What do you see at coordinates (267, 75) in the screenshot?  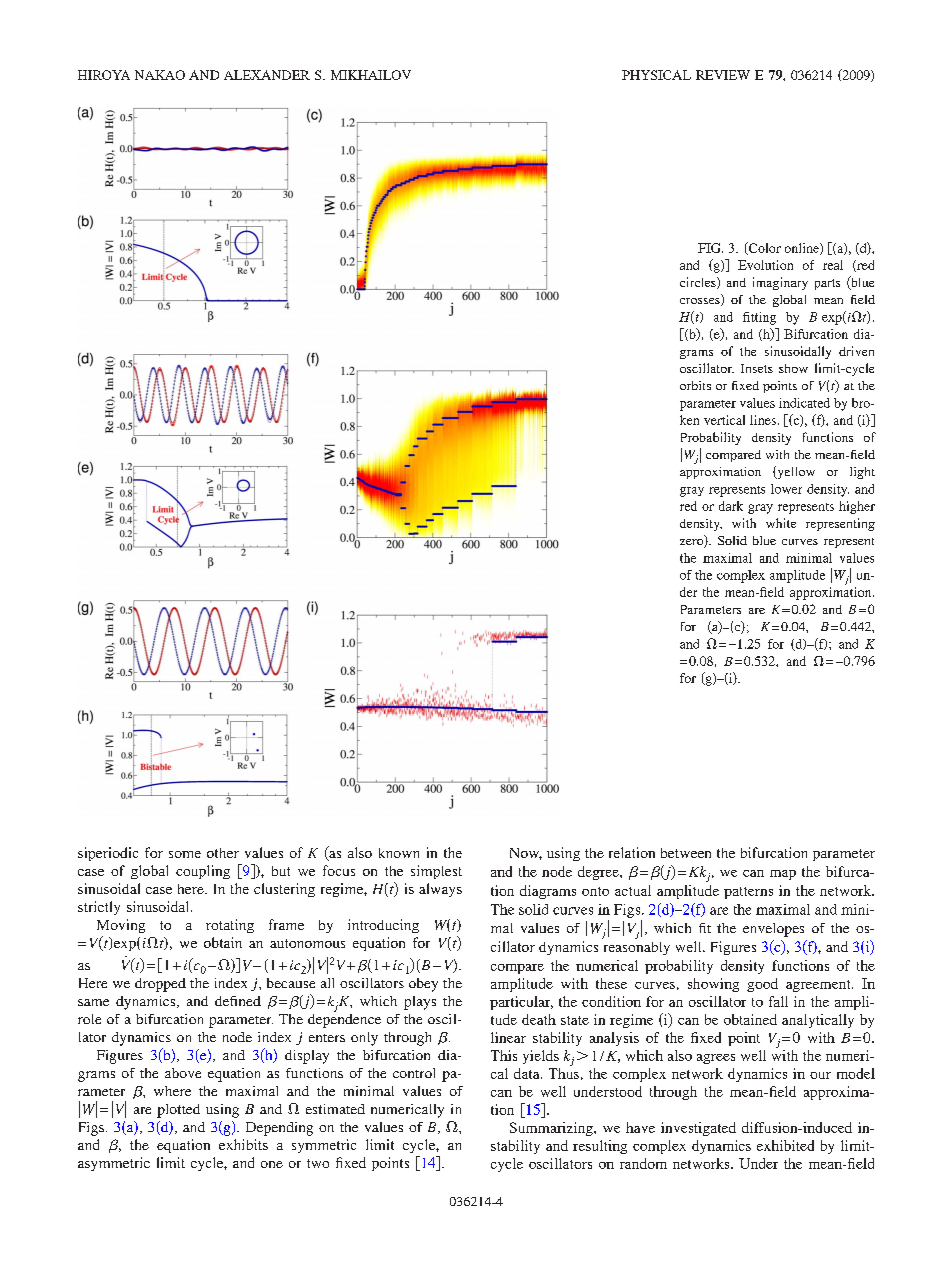 I see `ALEXANDER` at bounding box center [267, 75].
